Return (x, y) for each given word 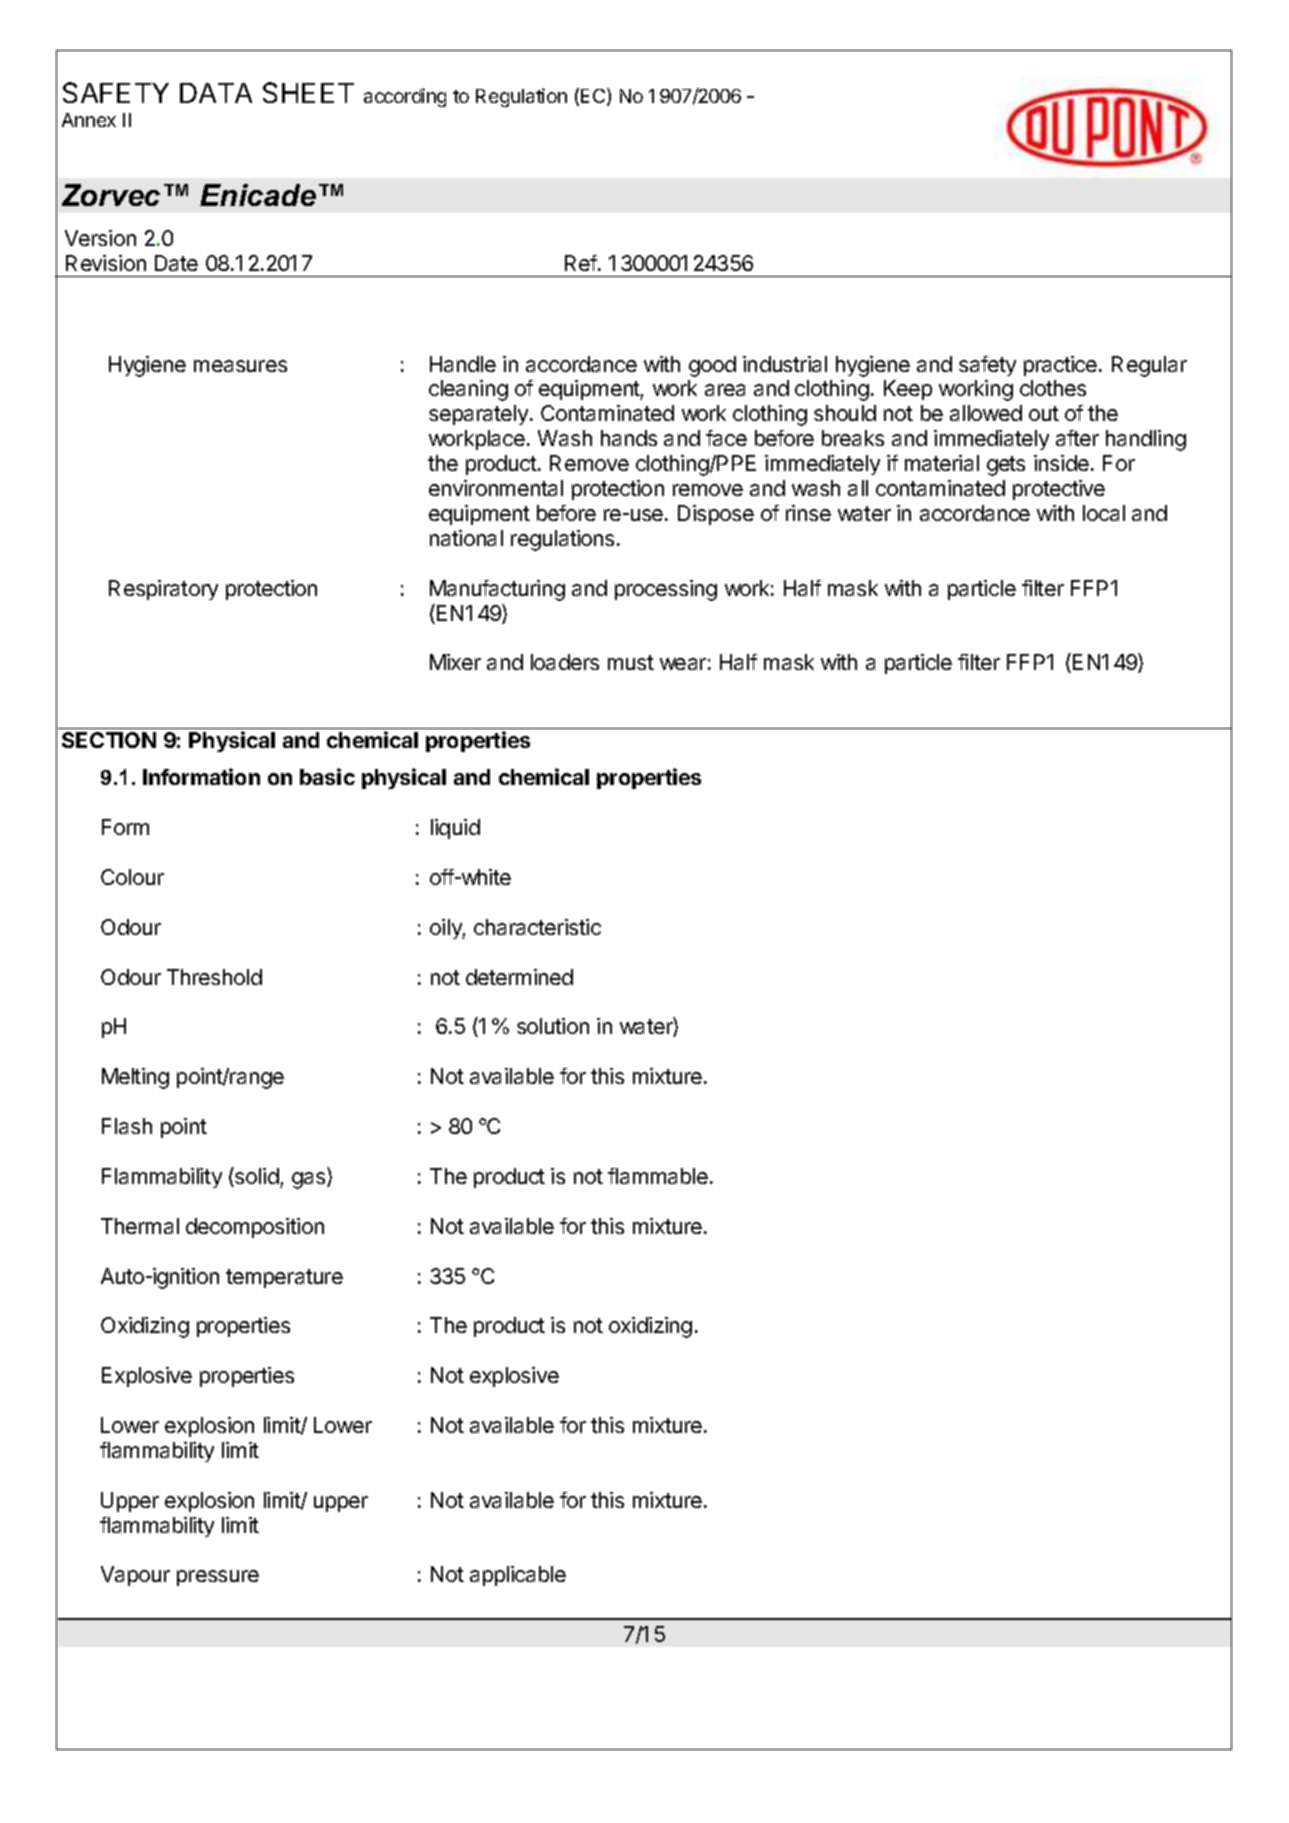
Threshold (214, 977)
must (631, 662)
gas (310, 1180)
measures (240, 366)
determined (519, 977)
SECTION (109, 740)
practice (1060, 366)
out (1044, 413)
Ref (582, 263)
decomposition (255, 1228)
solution (553, 1026)
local (1104, 513)
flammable (658, 1176)
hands (629, 438)
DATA (216, 93)
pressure (218, 1578)
